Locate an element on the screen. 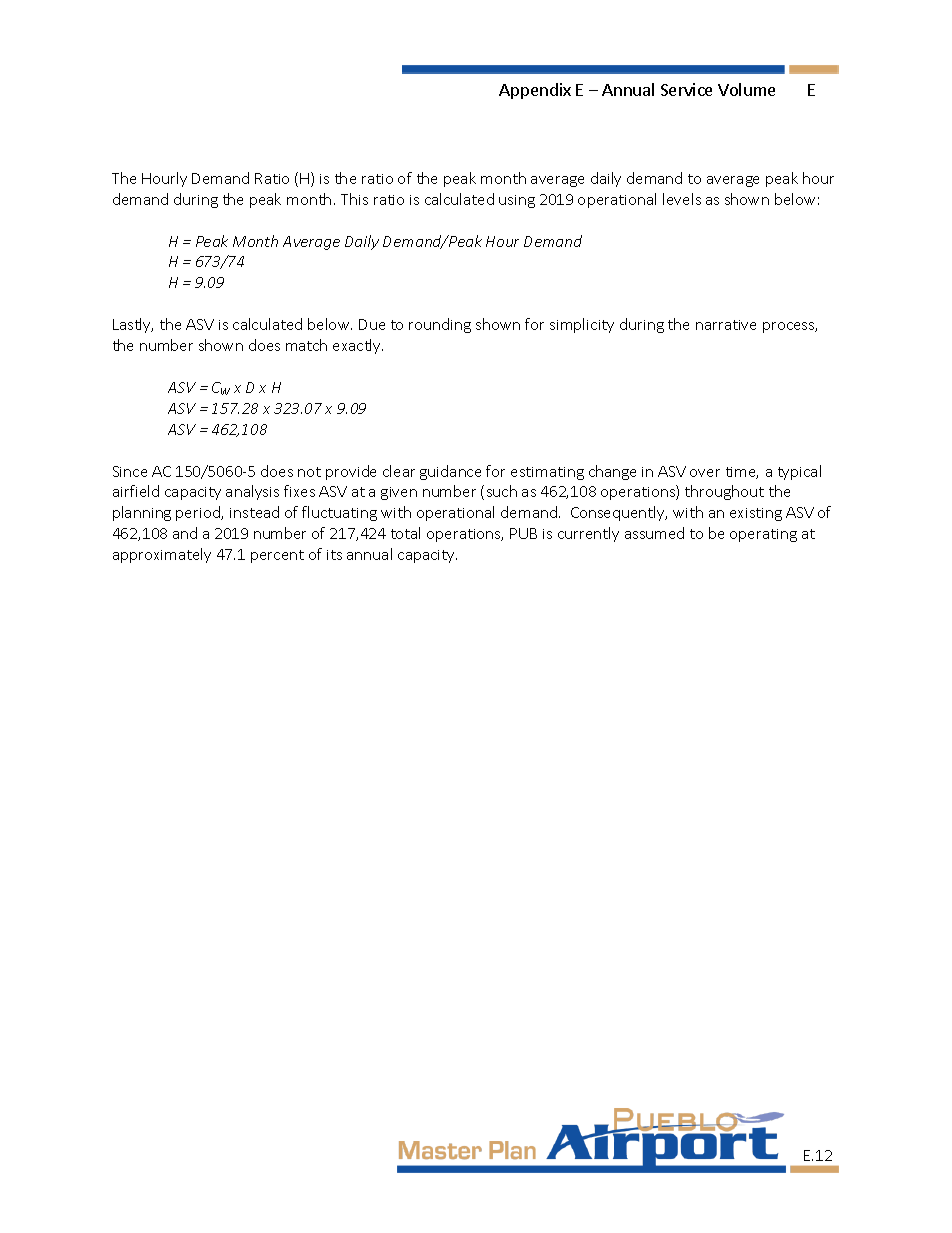 This screenshot has width=952, height=1233. Since is located at coordinates (130, 471).
